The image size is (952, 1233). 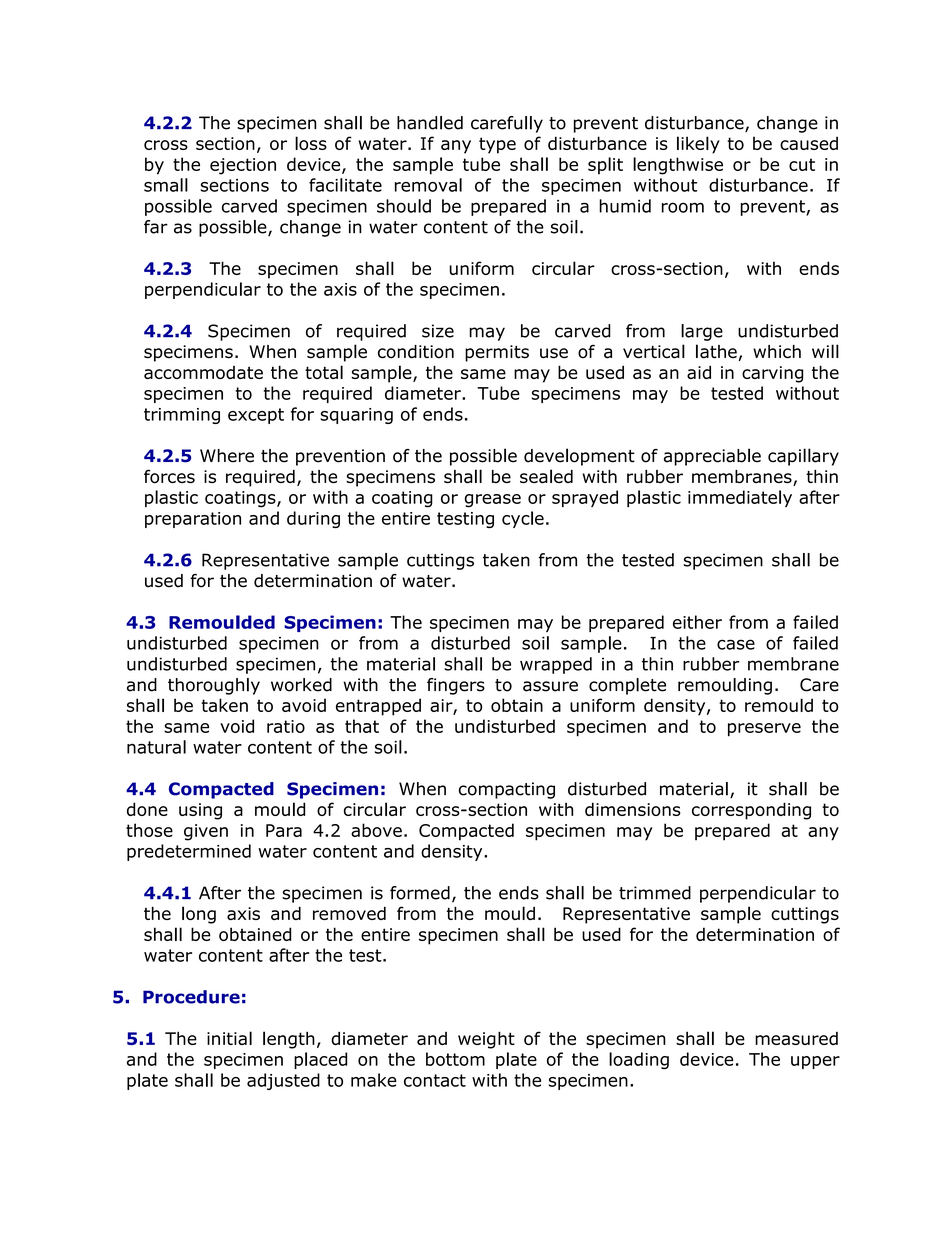 I want to click on thoroughly, so click(x=214, y=686).
